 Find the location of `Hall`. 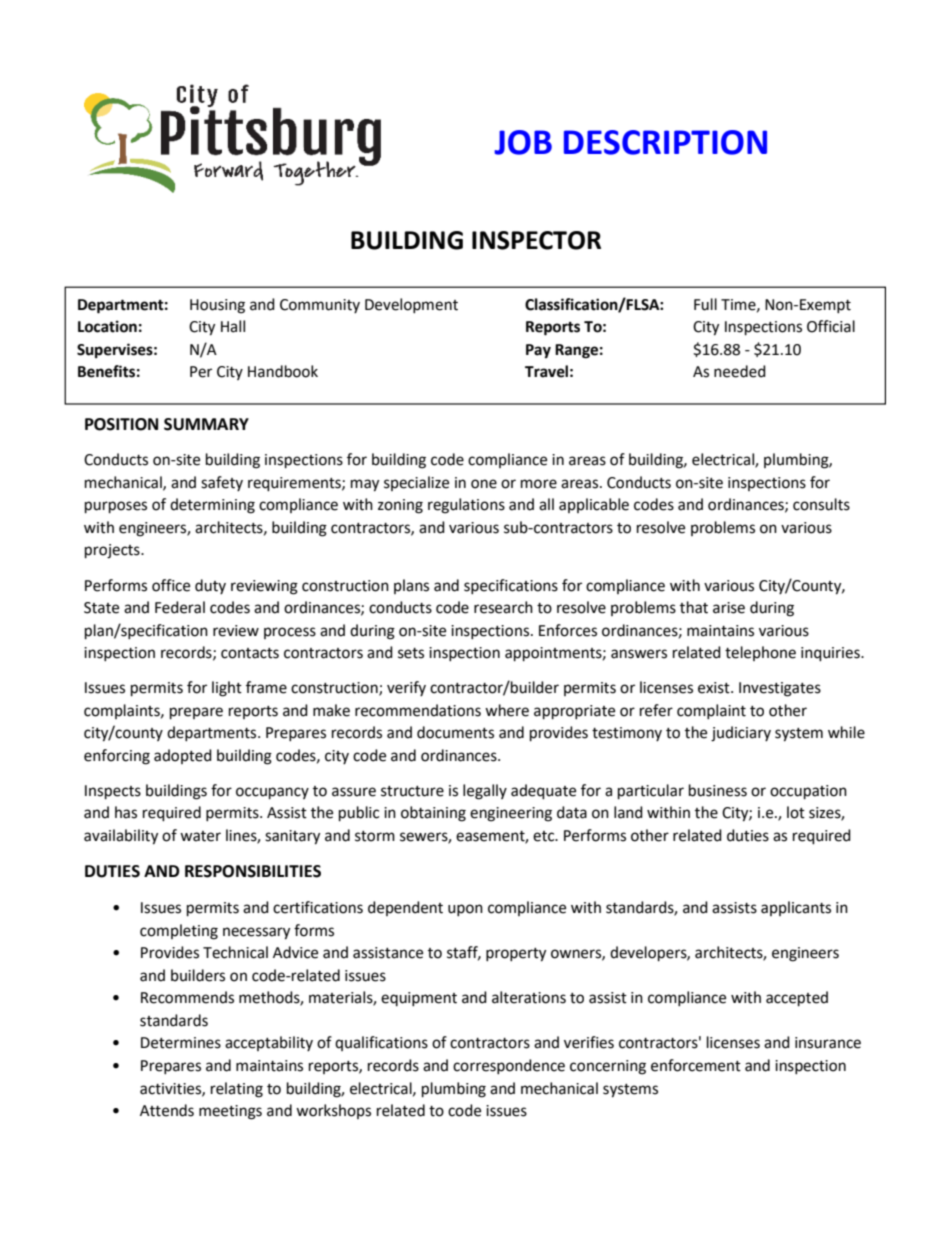

Hall is located at coordinates (233, 326).
